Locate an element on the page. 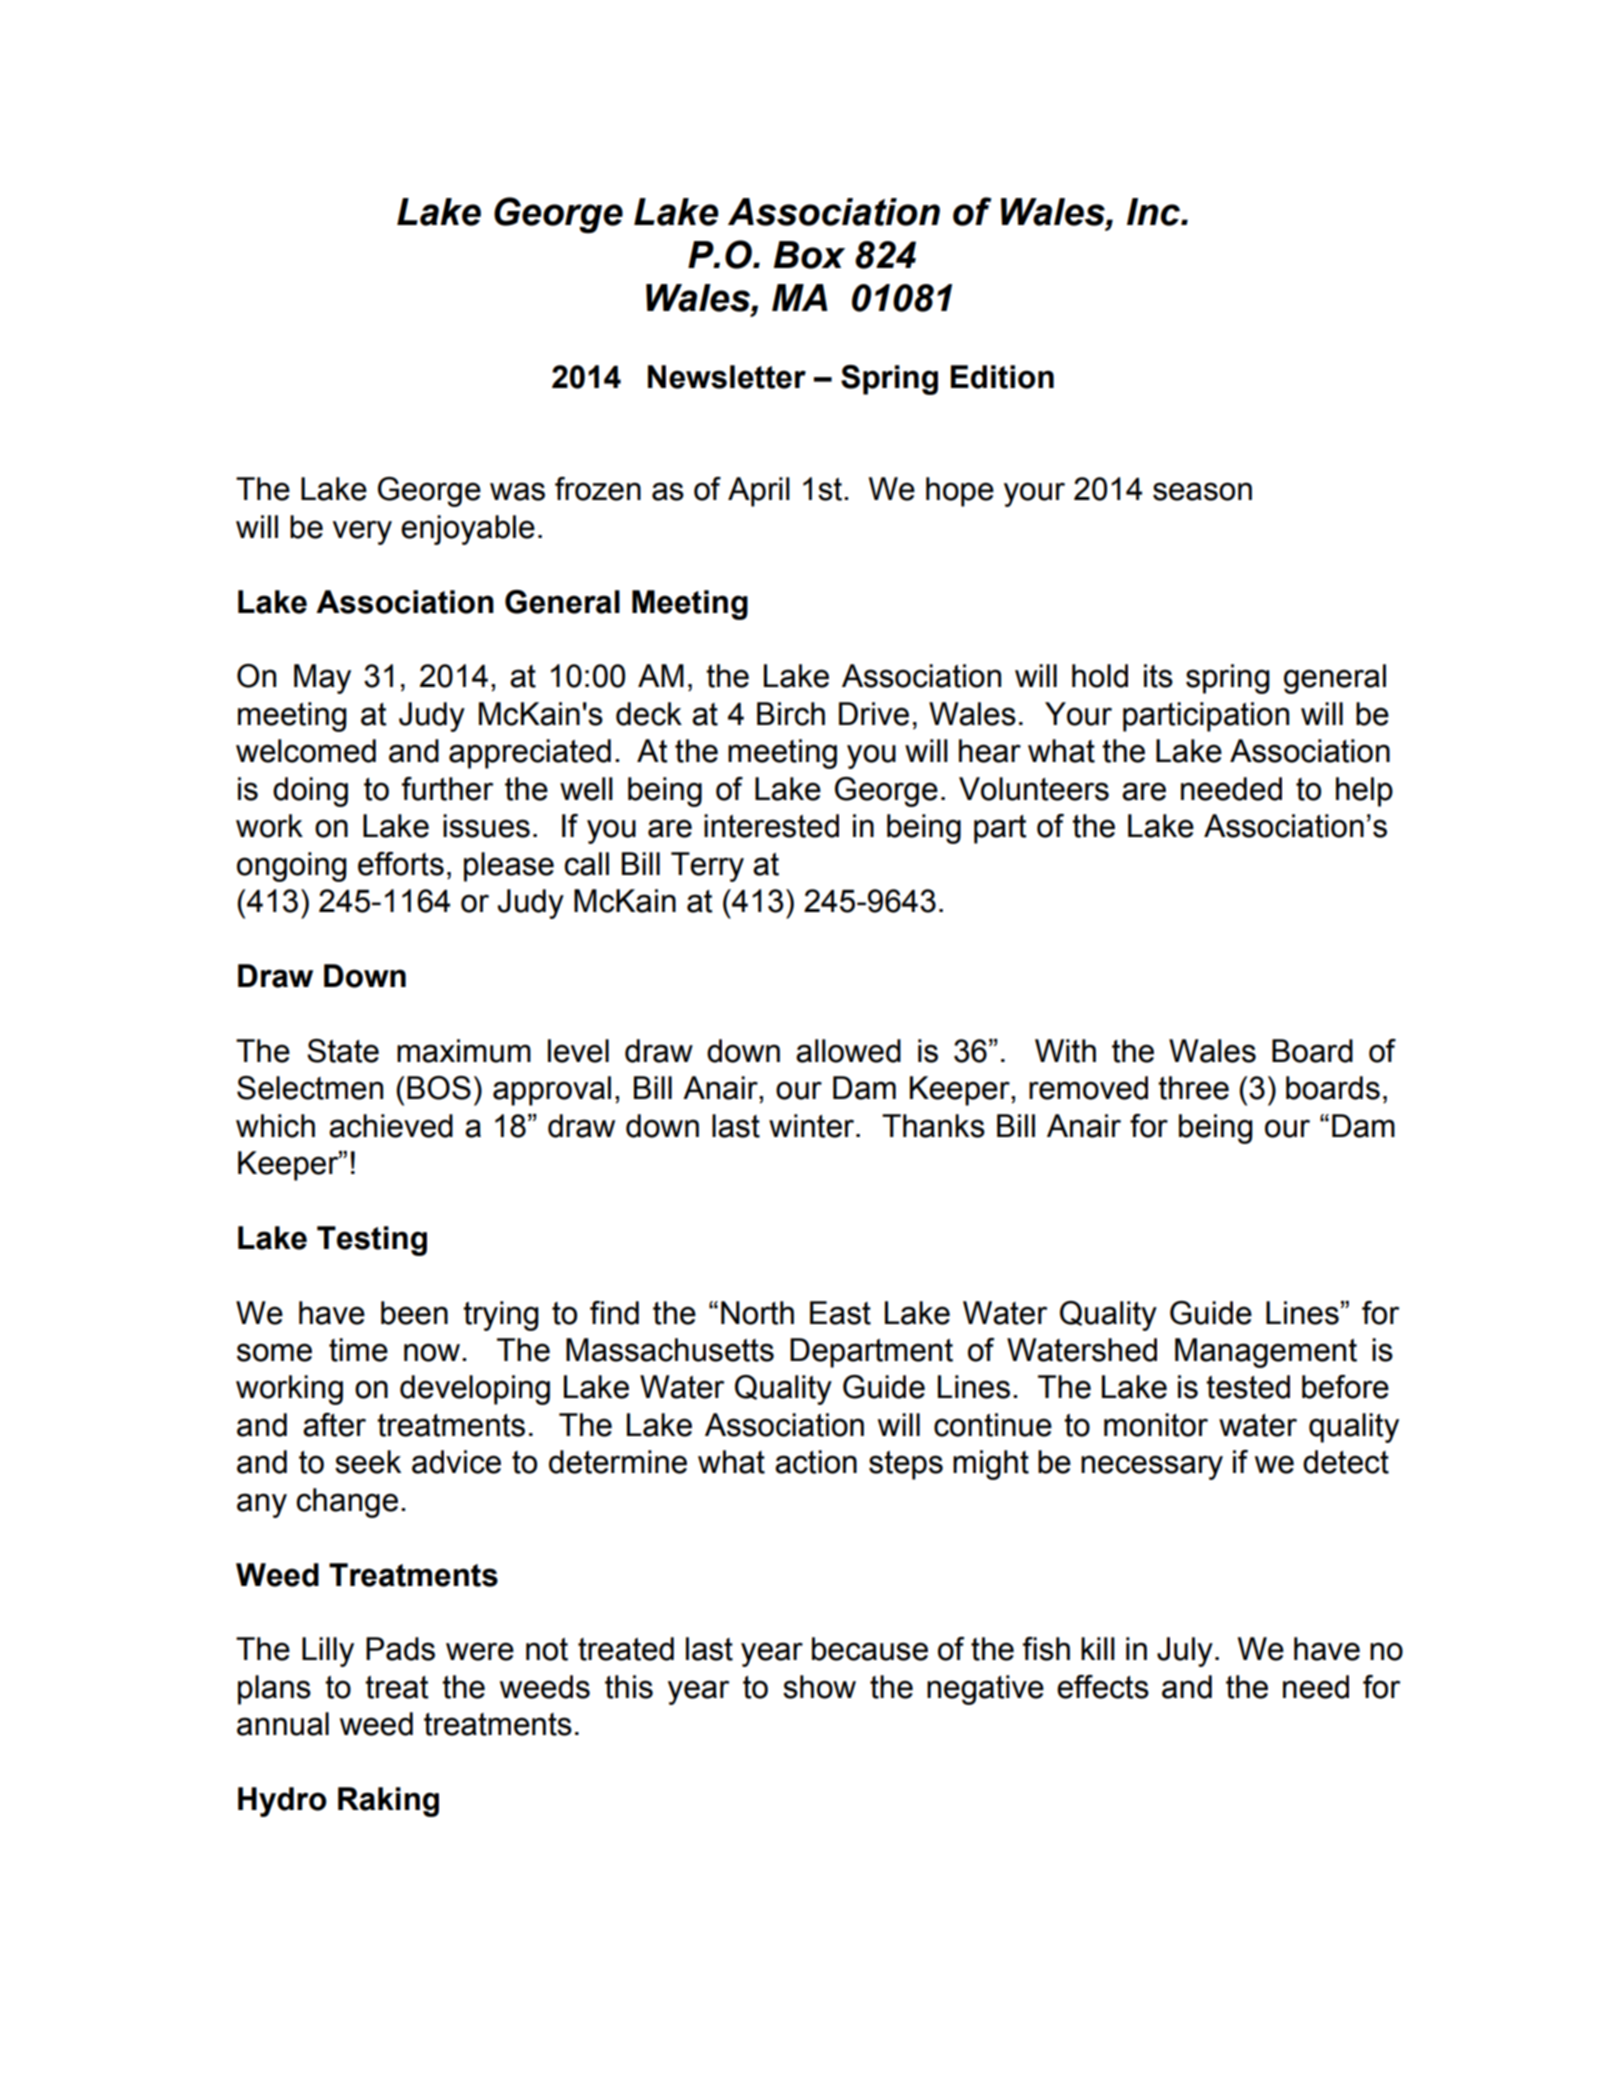 This page has height=2080, width=1607. Edition is located at coordinates (1002, 377).
